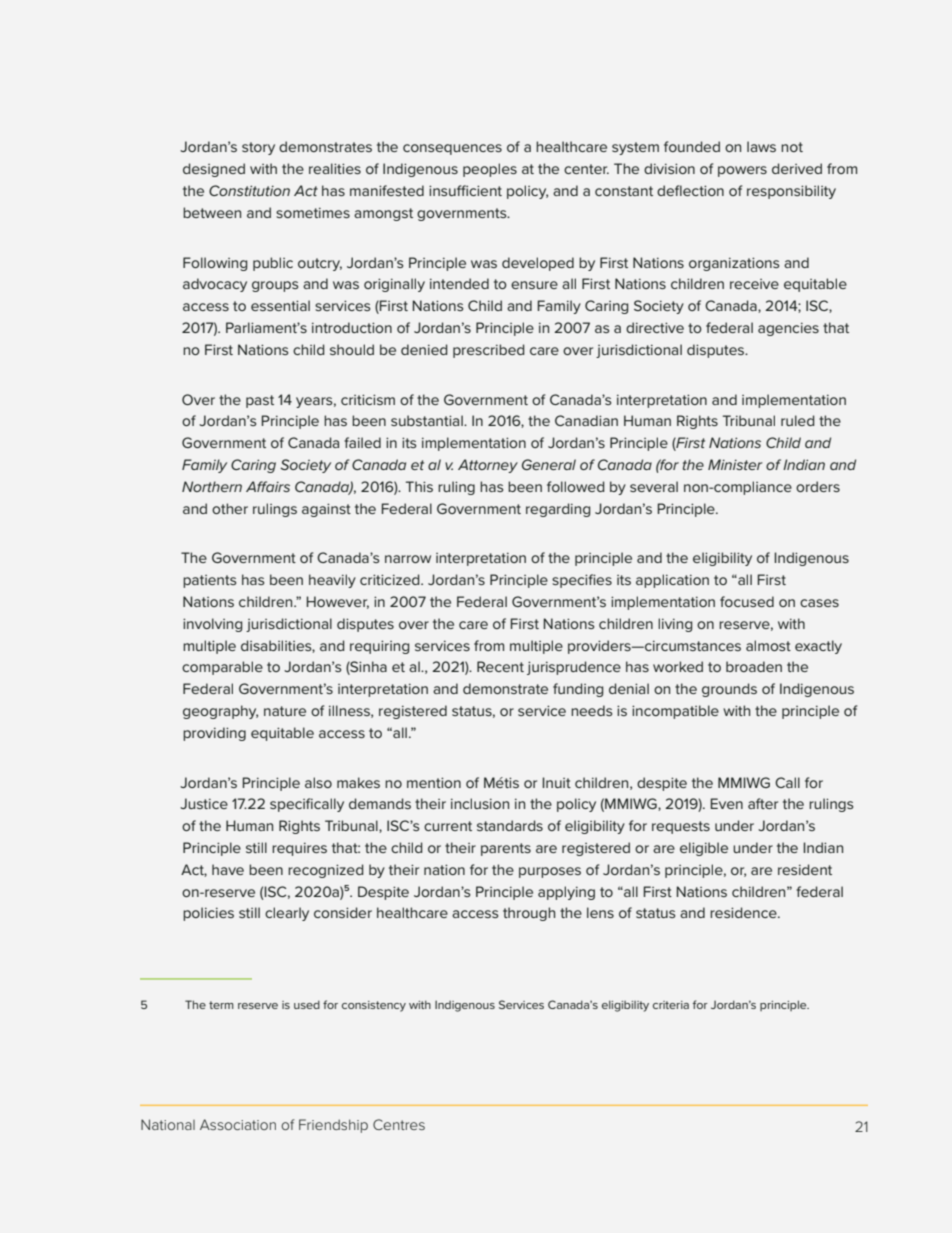 The width and height of the screenshot is (952, 1233). What do you see at coordinates (318, 782) in the screenshot?
I see `also` at bounding box center [318, 782].
